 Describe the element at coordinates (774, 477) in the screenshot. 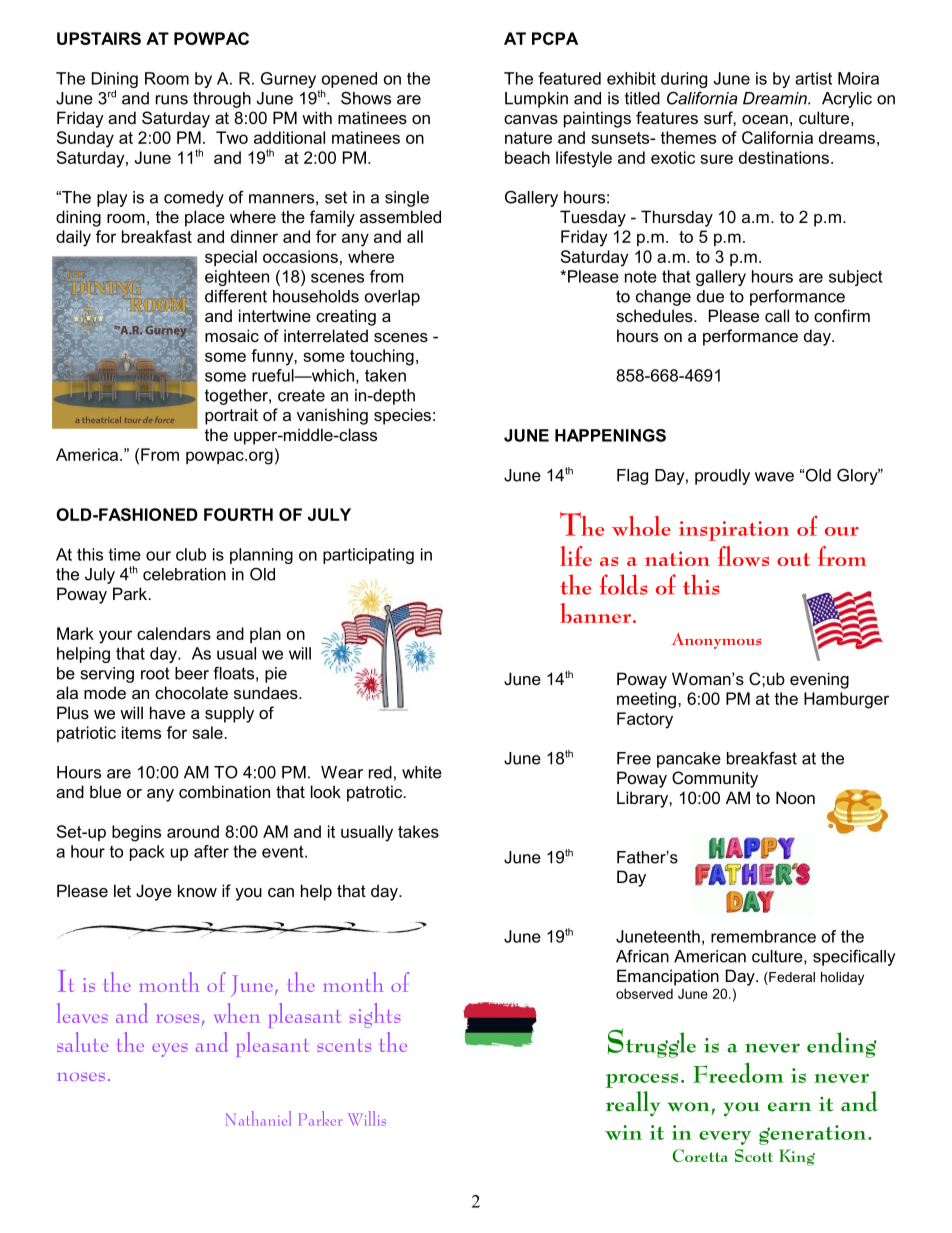

I see `wave` at that location.
